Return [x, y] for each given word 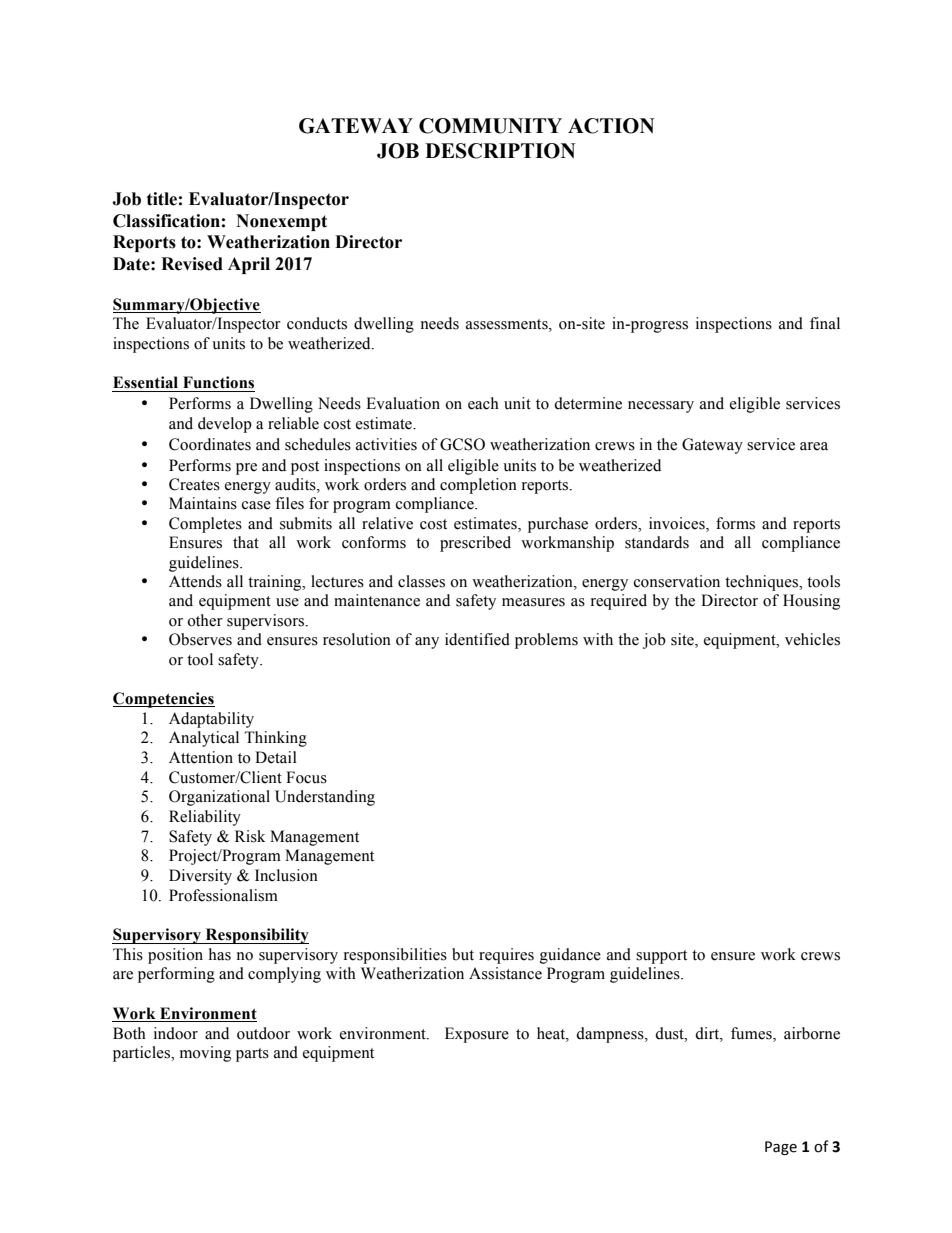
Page [781, 1148]
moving [205, 1054]
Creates [194, 484]
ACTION [611, 126]
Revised [192, 264]
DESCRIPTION [500, 151]
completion [478, 486]
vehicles [812, 639]
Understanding [325, 798]
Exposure [477, 1035]
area [814, 446]
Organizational [219, 798]
